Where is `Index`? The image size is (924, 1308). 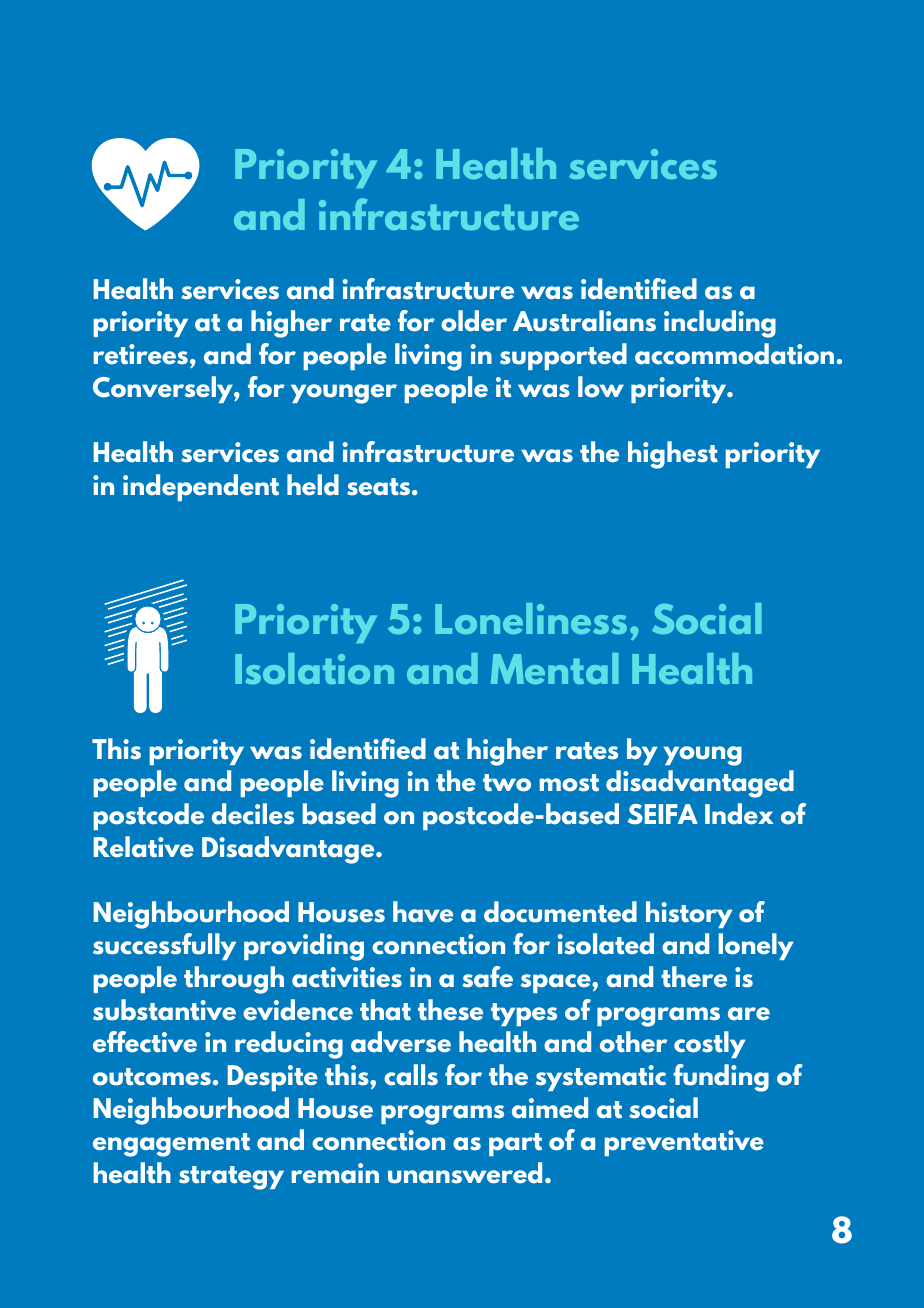
Index is located at coordinates (739, 814).
